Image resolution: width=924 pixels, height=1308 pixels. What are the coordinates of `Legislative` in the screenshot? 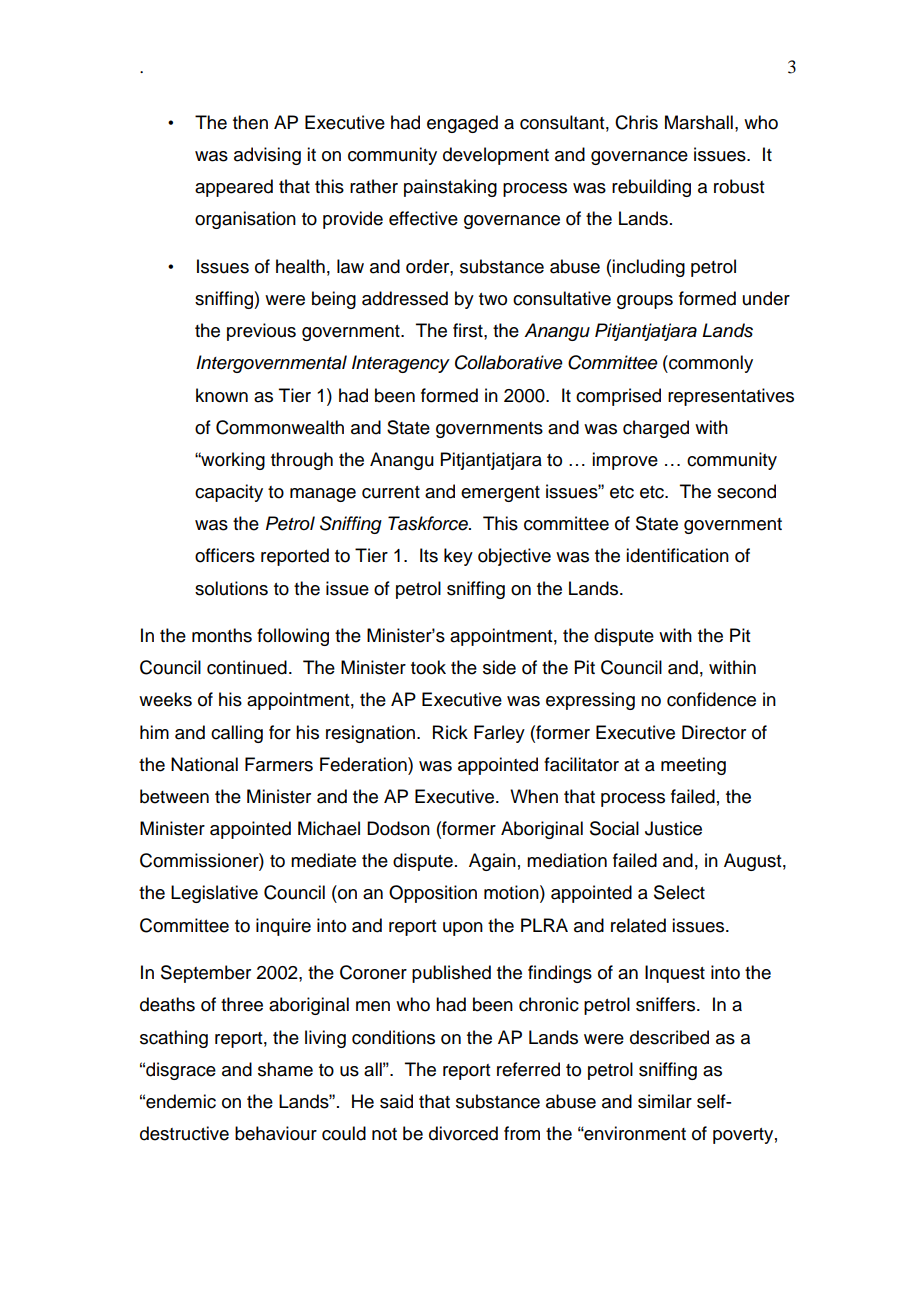 It's located at (214, 894).
